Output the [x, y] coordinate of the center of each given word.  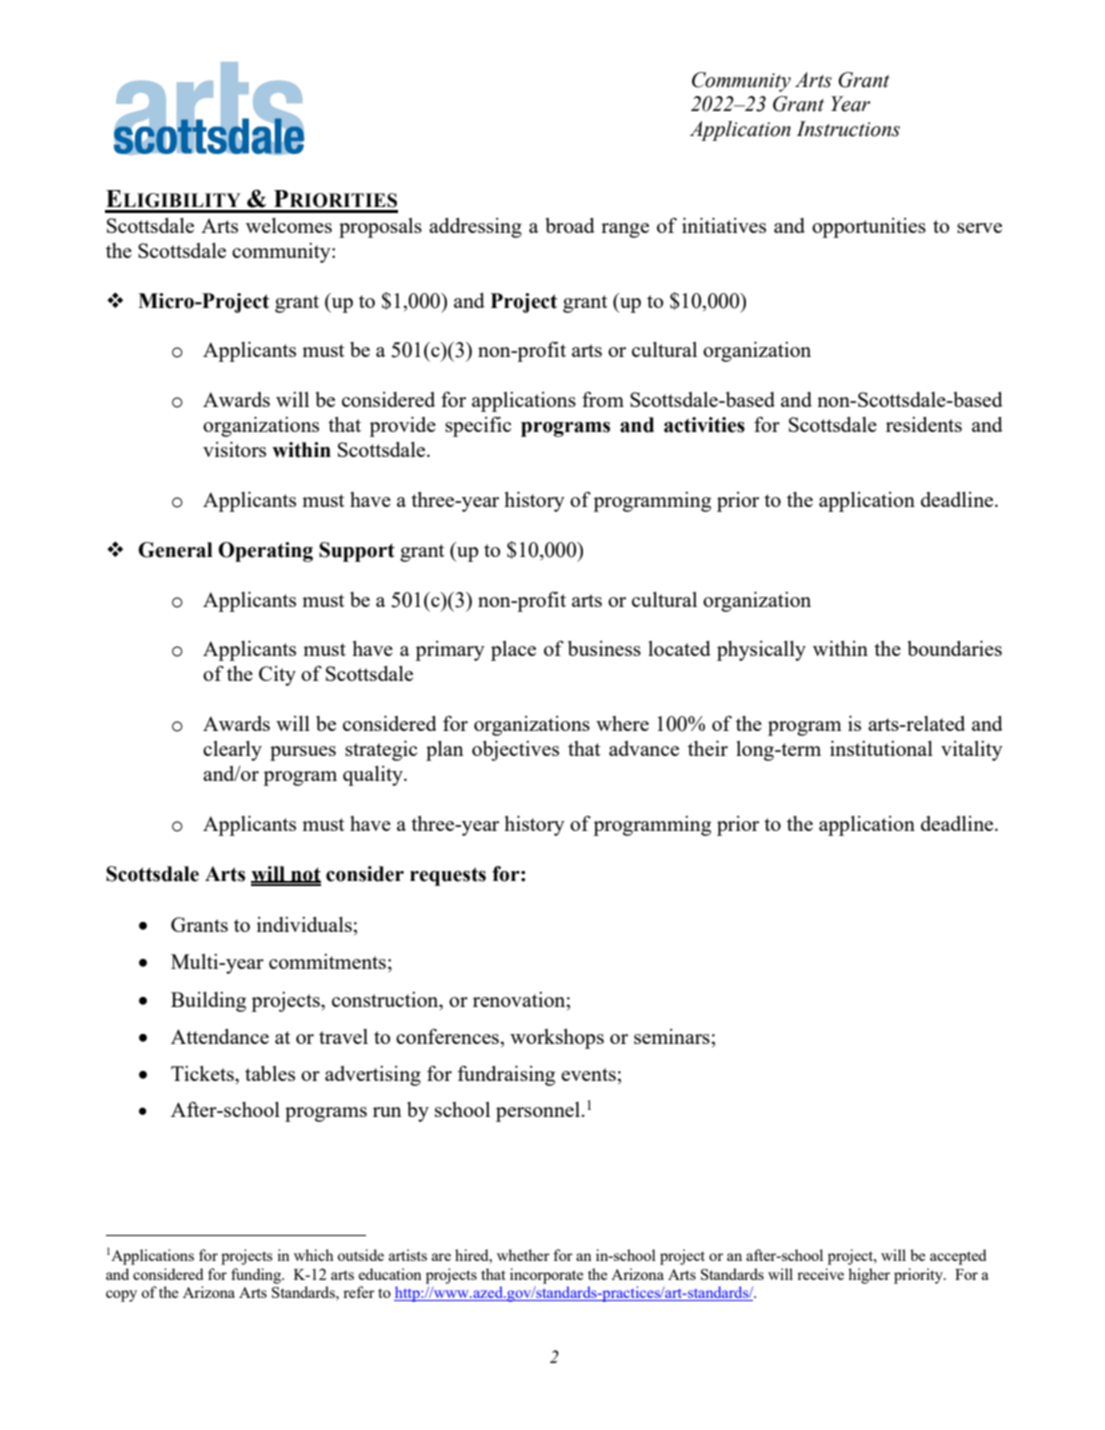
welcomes [289, 225]
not [305, 875]
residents [924, 424]
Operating [265, 552]
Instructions [848, 129]
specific [478, 426]
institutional [881, 748]
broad [570, 225]
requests [448, 876]
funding [257, 1276]
